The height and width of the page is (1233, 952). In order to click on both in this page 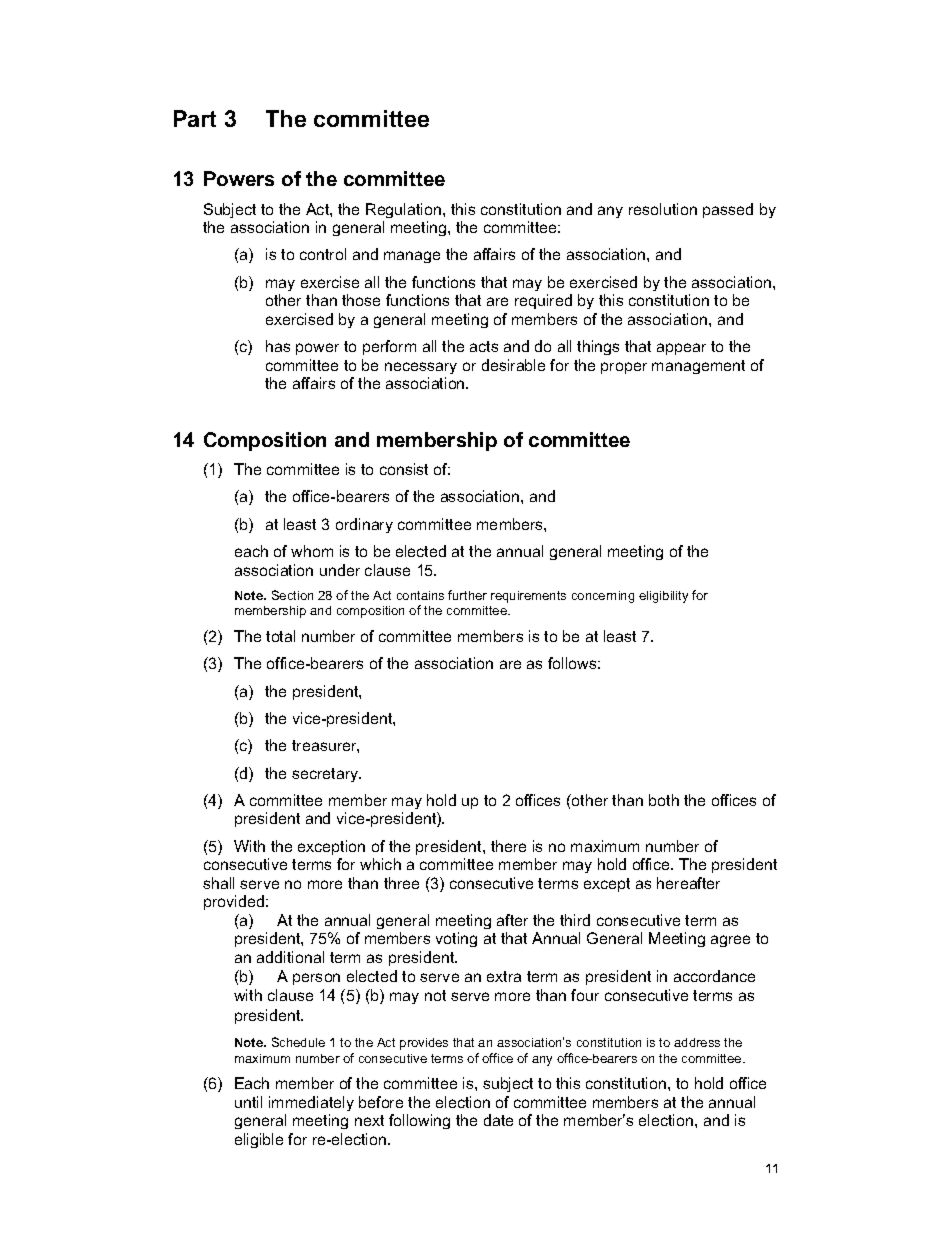, I will do `click(664, 800)`.
